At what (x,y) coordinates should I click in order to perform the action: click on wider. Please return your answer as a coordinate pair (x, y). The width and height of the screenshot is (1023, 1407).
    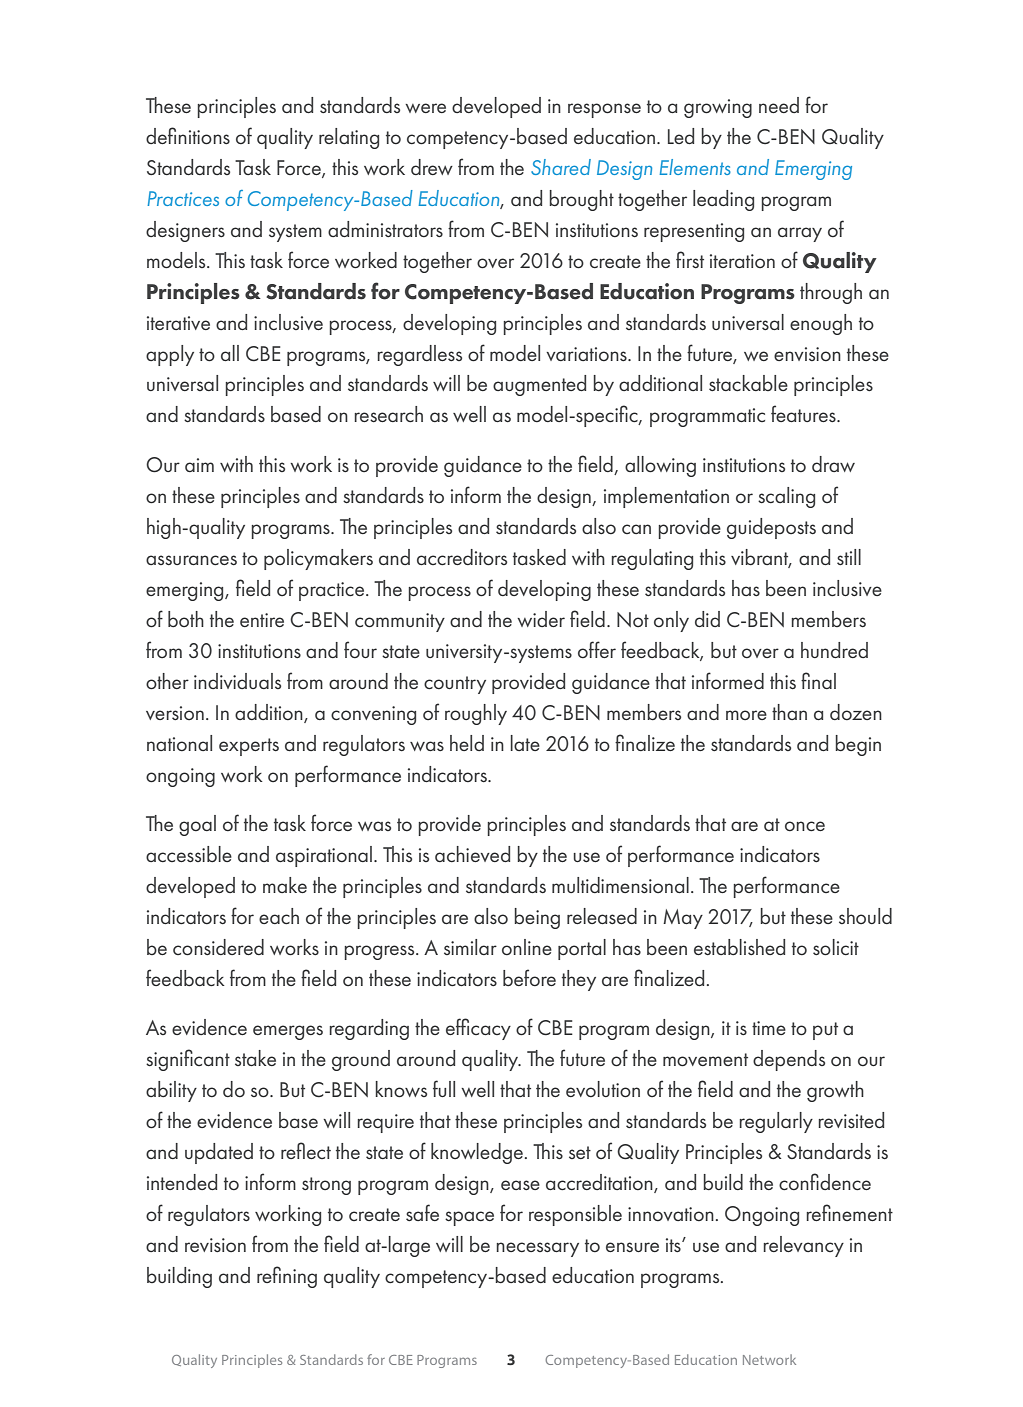
    Looking at the image, I should click on (541, 619).
